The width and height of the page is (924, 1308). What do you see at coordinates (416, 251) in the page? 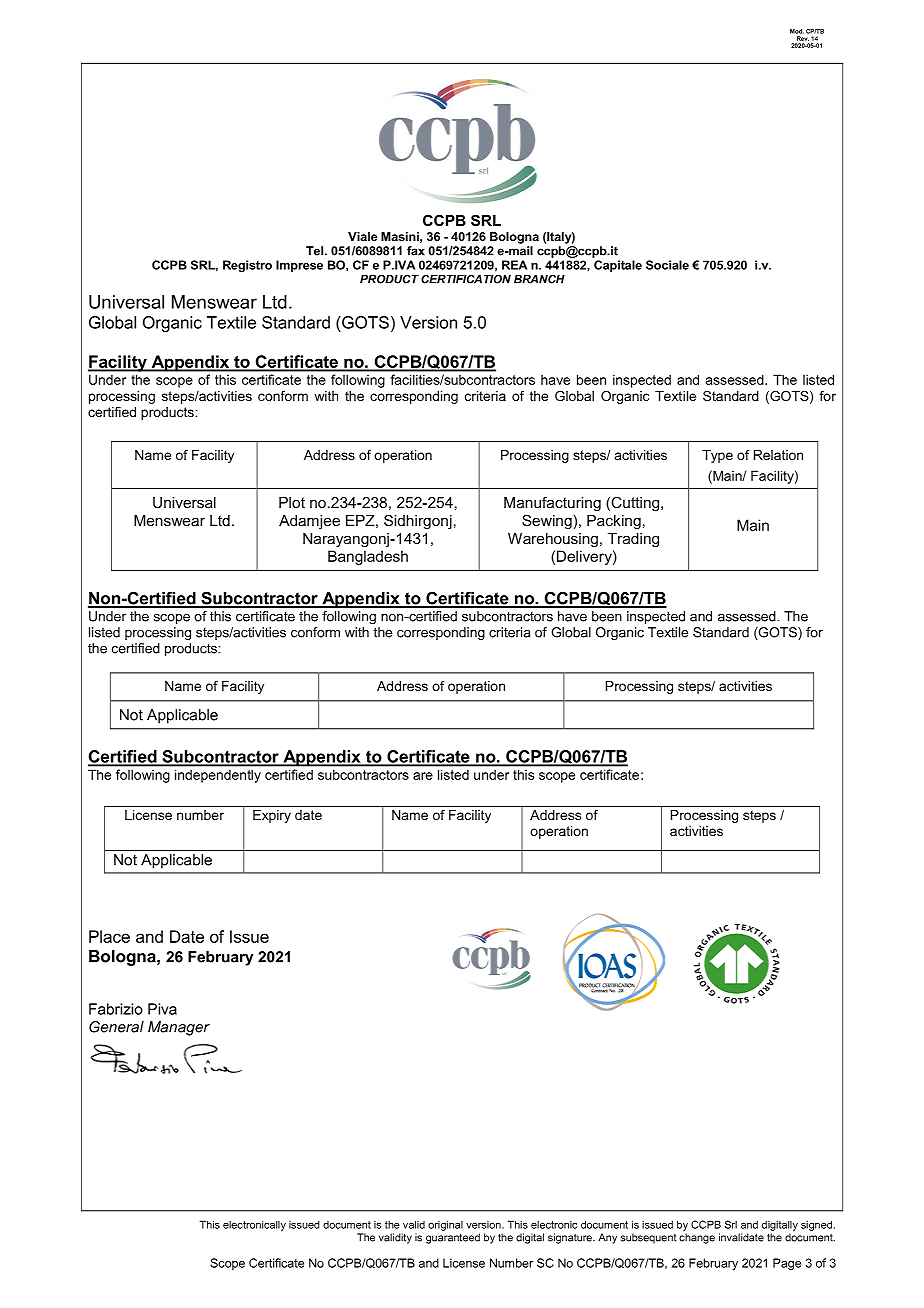
I see `fax` at bounding box center [416, 251].
